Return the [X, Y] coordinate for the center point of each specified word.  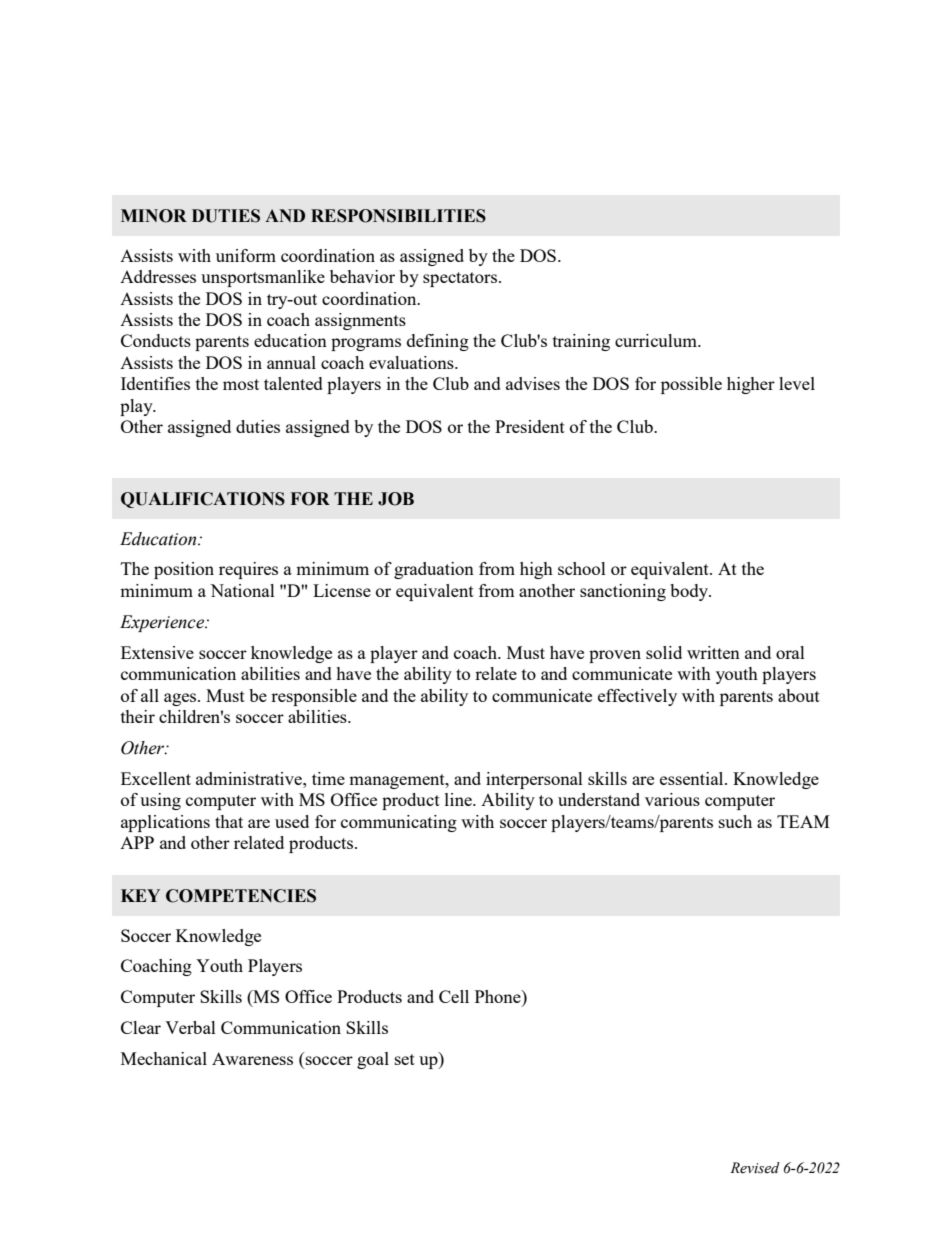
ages [181, 699]
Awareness [252, 1058]
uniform [246, 255]
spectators [460, 279]
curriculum [657, 340]
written [713, 652]
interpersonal [534, 780]
